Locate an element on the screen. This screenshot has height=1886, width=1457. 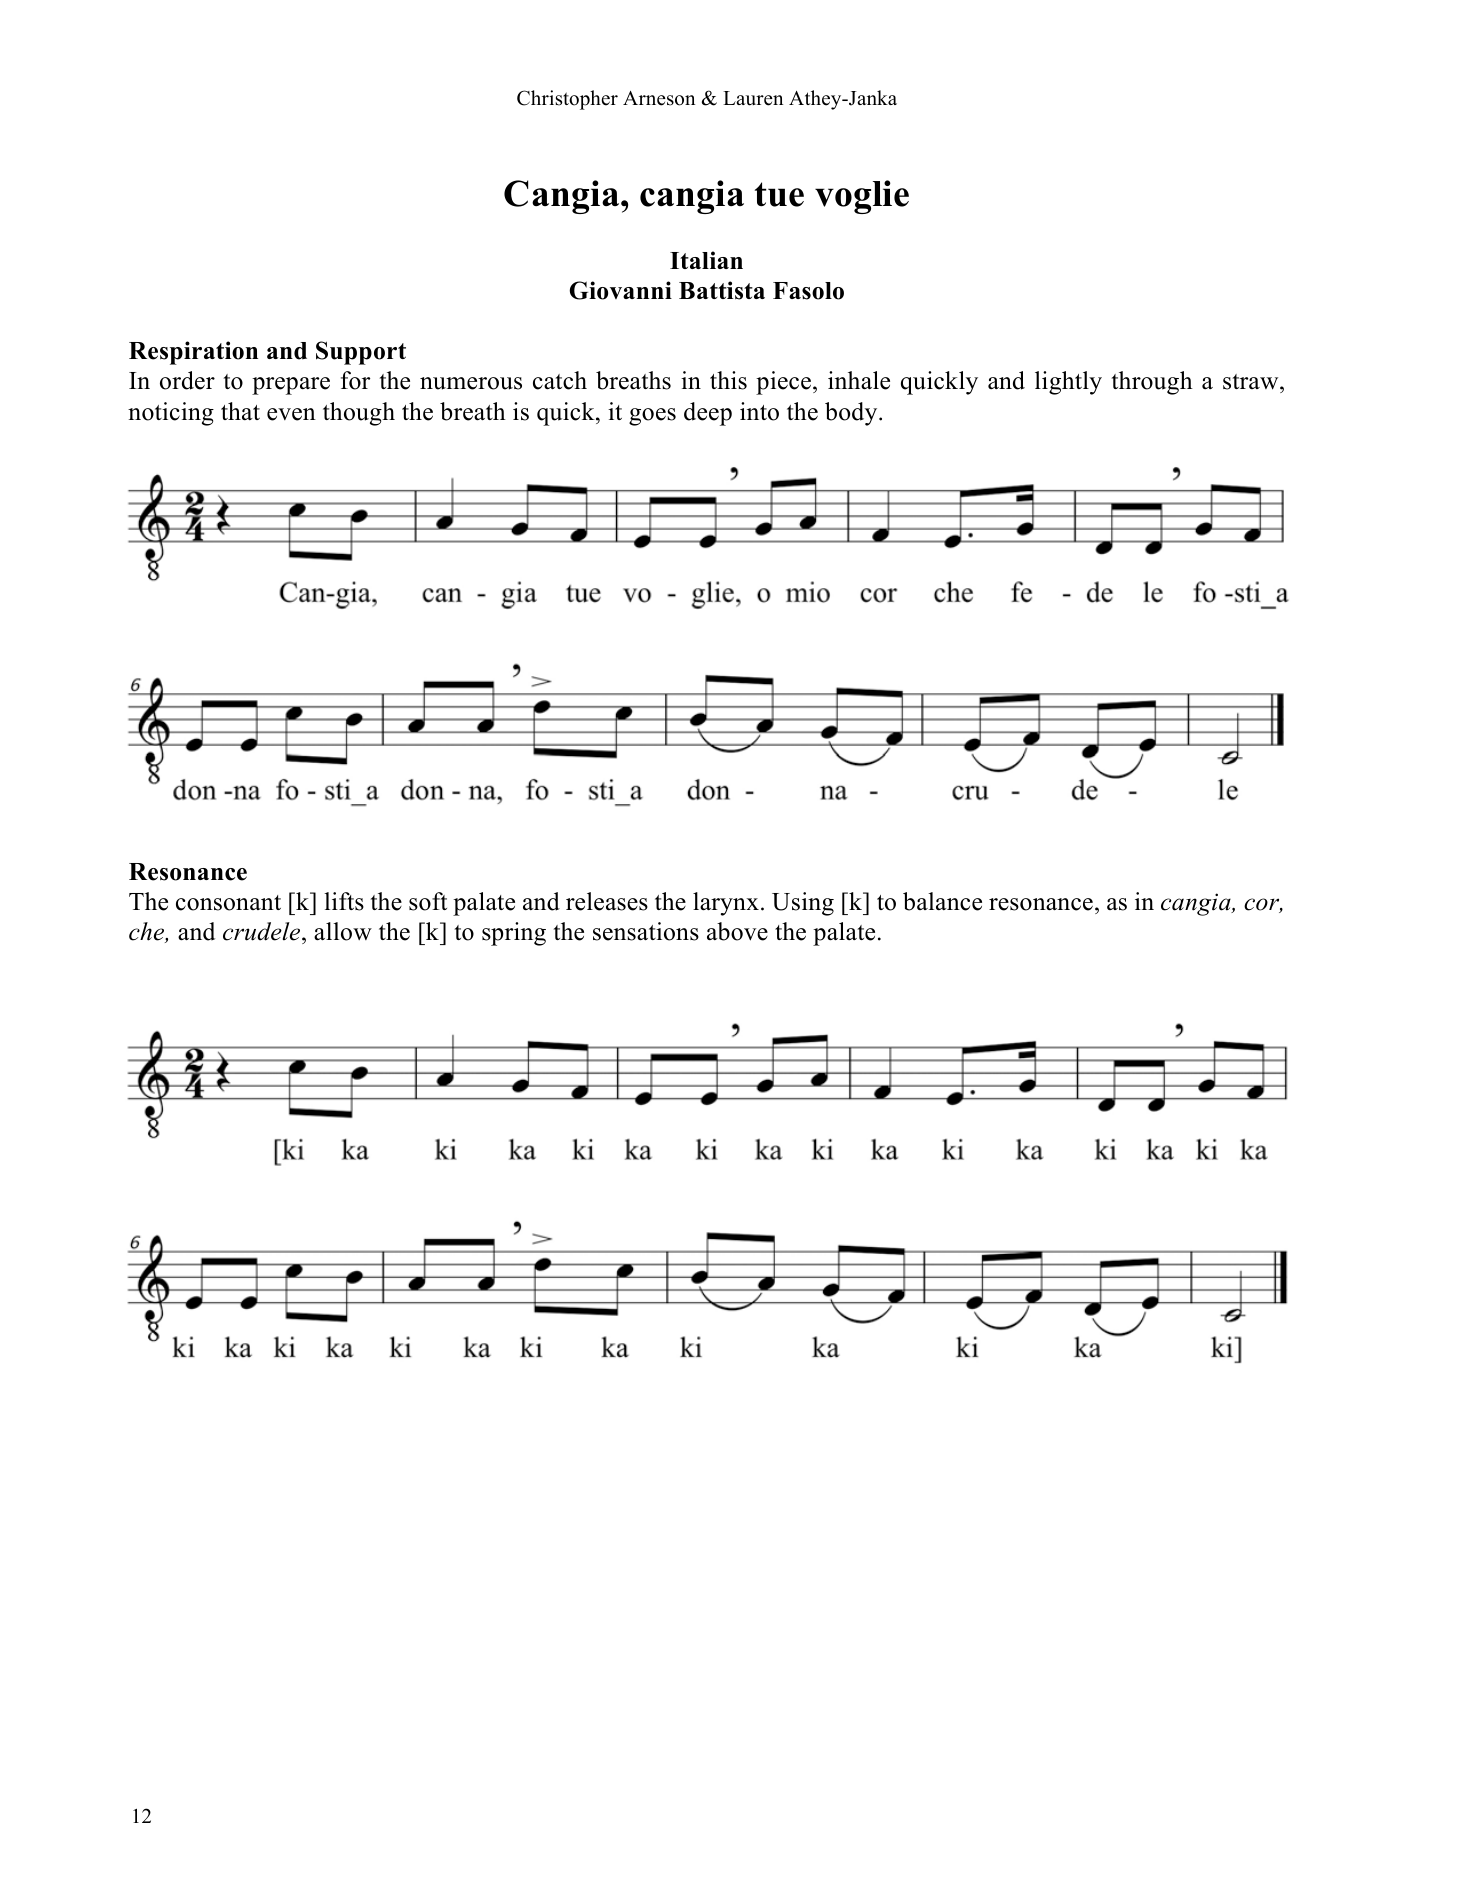
lifts is located at coordinates (344, 901).
